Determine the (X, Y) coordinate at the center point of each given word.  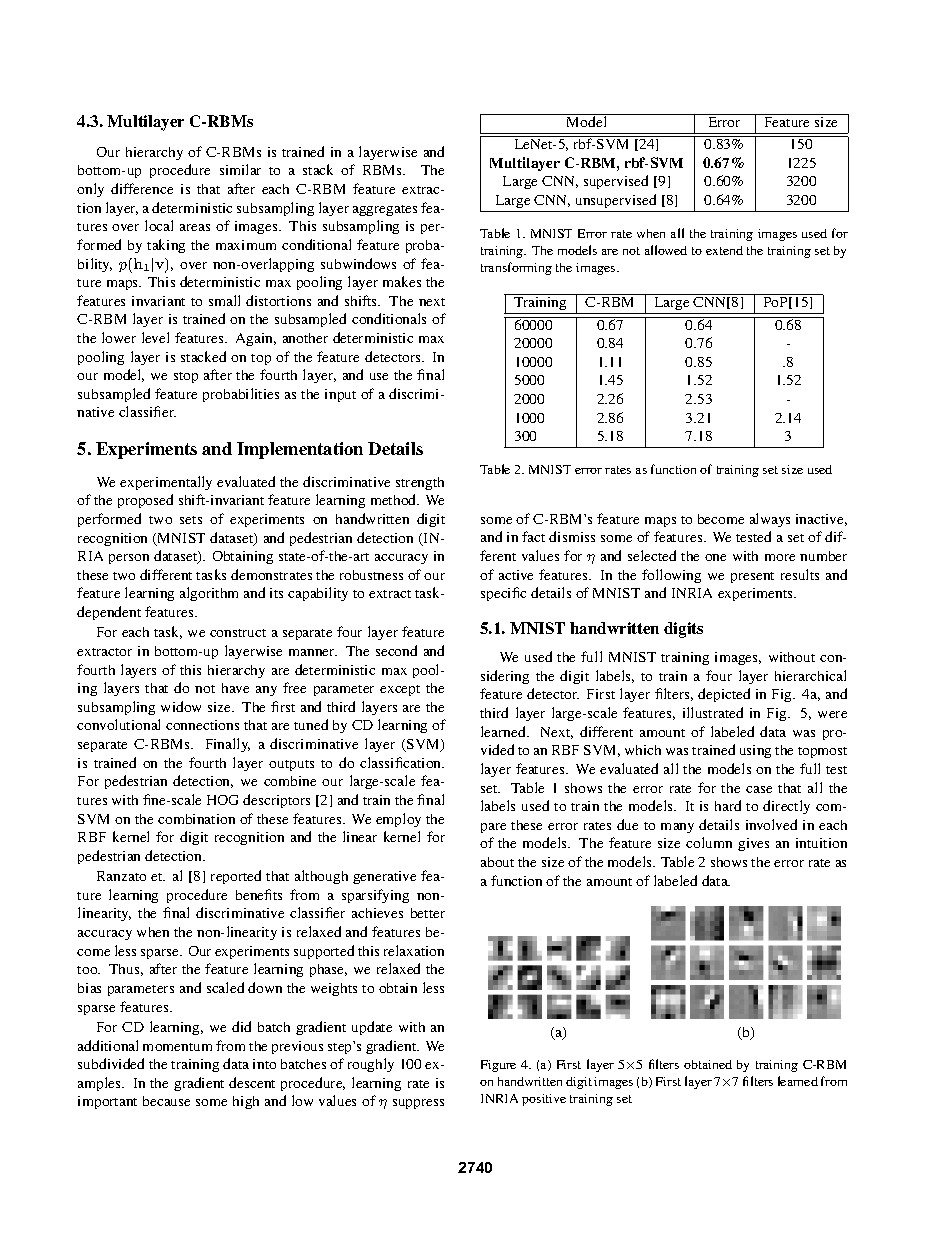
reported (236, 877)
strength (420, 483)
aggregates (385, 210)
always (770, 520)
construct (238, 633)
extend (724, 250)
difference (142, 188)
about (497, 862)
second (396, 650)
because (166, 1101)
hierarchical (810, 675)
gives (753, 844)
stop (186, 377)
